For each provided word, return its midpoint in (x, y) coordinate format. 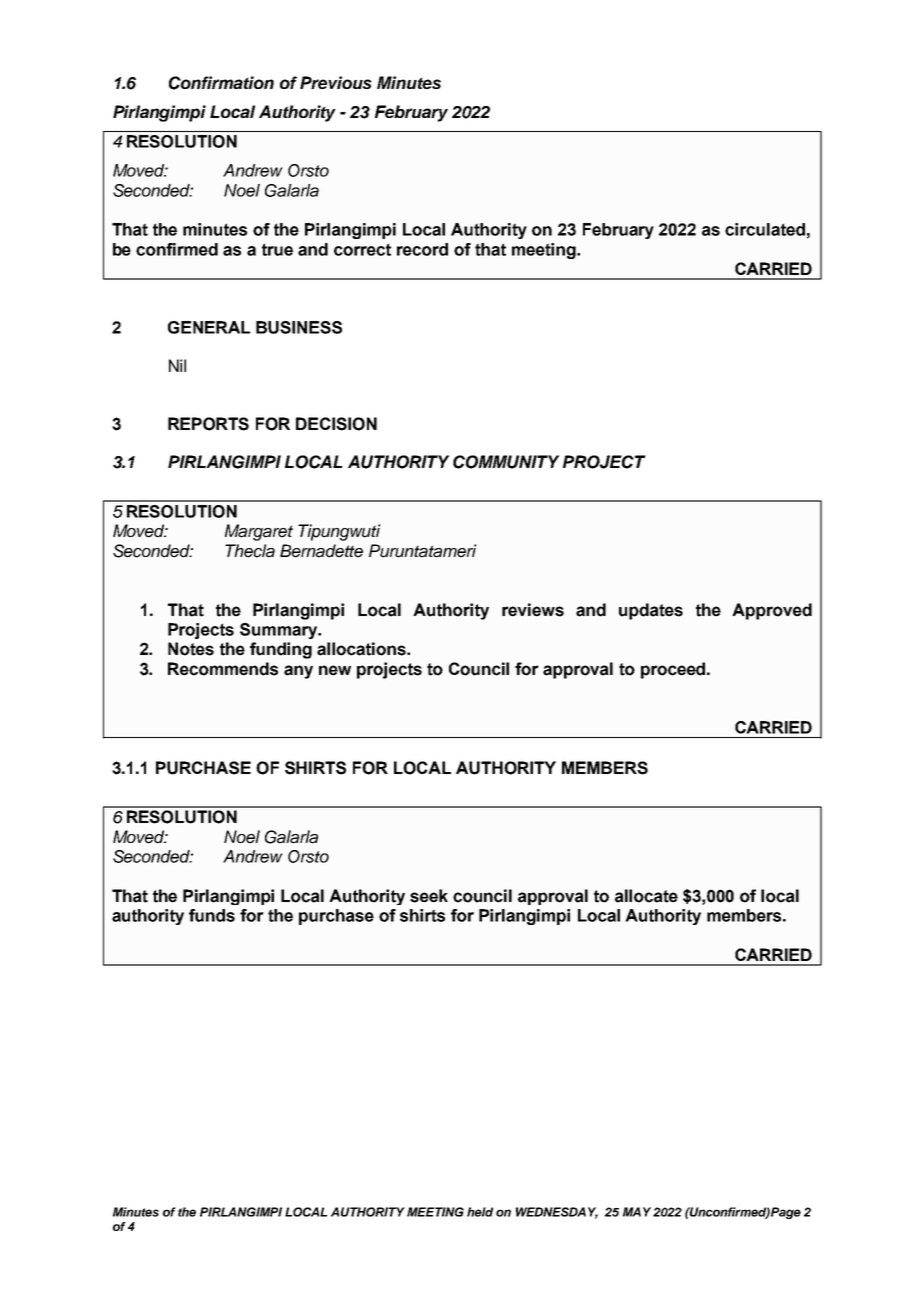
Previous (336, 82)
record (422, 249)
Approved (772, 611)
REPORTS (208, 424)
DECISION (336, 424)
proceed (674, 670)
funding (281, 650)
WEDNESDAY (557, 1213)
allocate (646, 896)
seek (429, 896)
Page (786, 1213)
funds (212, 915)
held (480, 1212)
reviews (533, 610)
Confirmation (221, 83)
